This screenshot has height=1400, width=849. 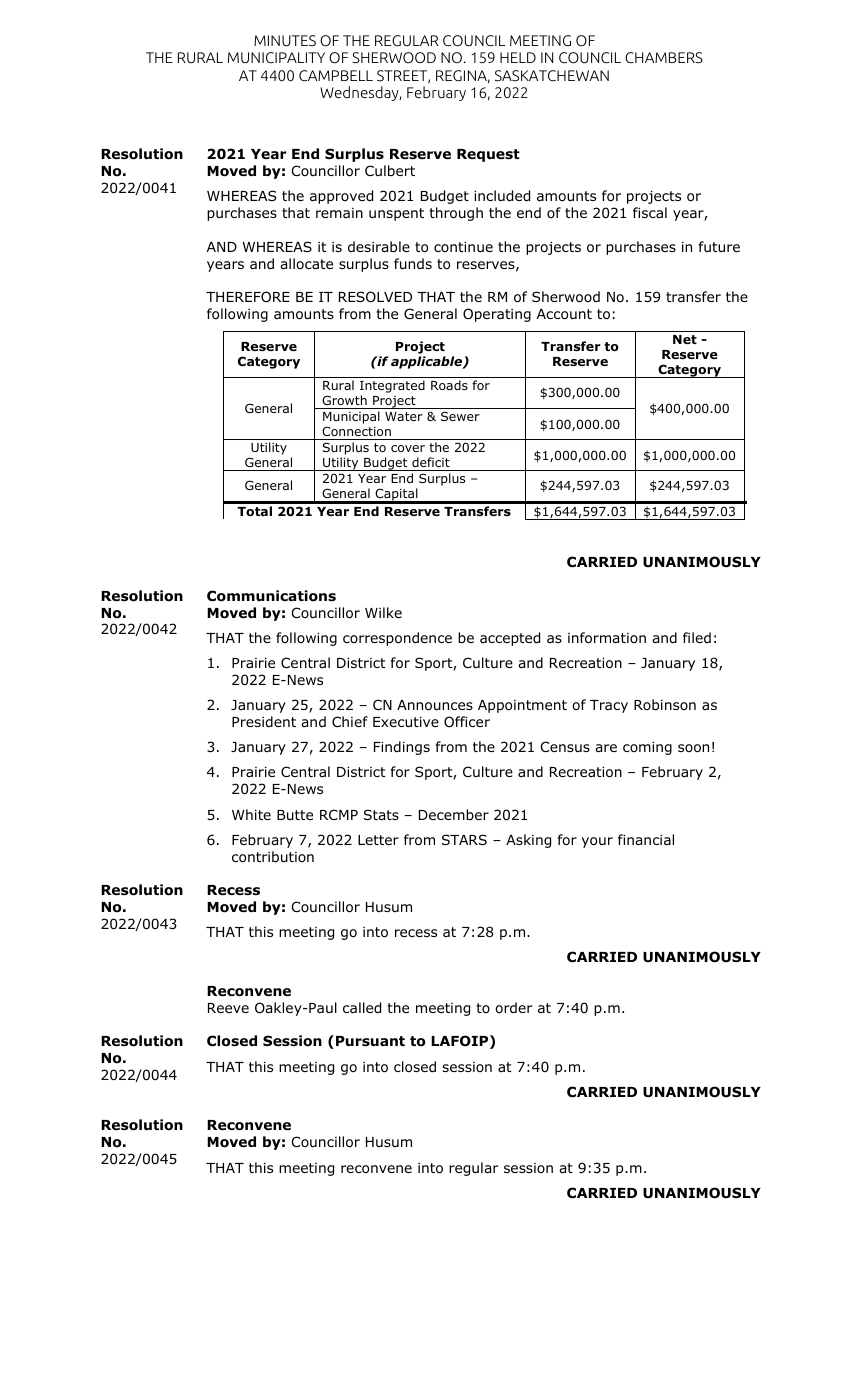 What do you see at coordinates (271, 596) in the screenshot?
I see `Communications` at bounding box center [271, 596].
